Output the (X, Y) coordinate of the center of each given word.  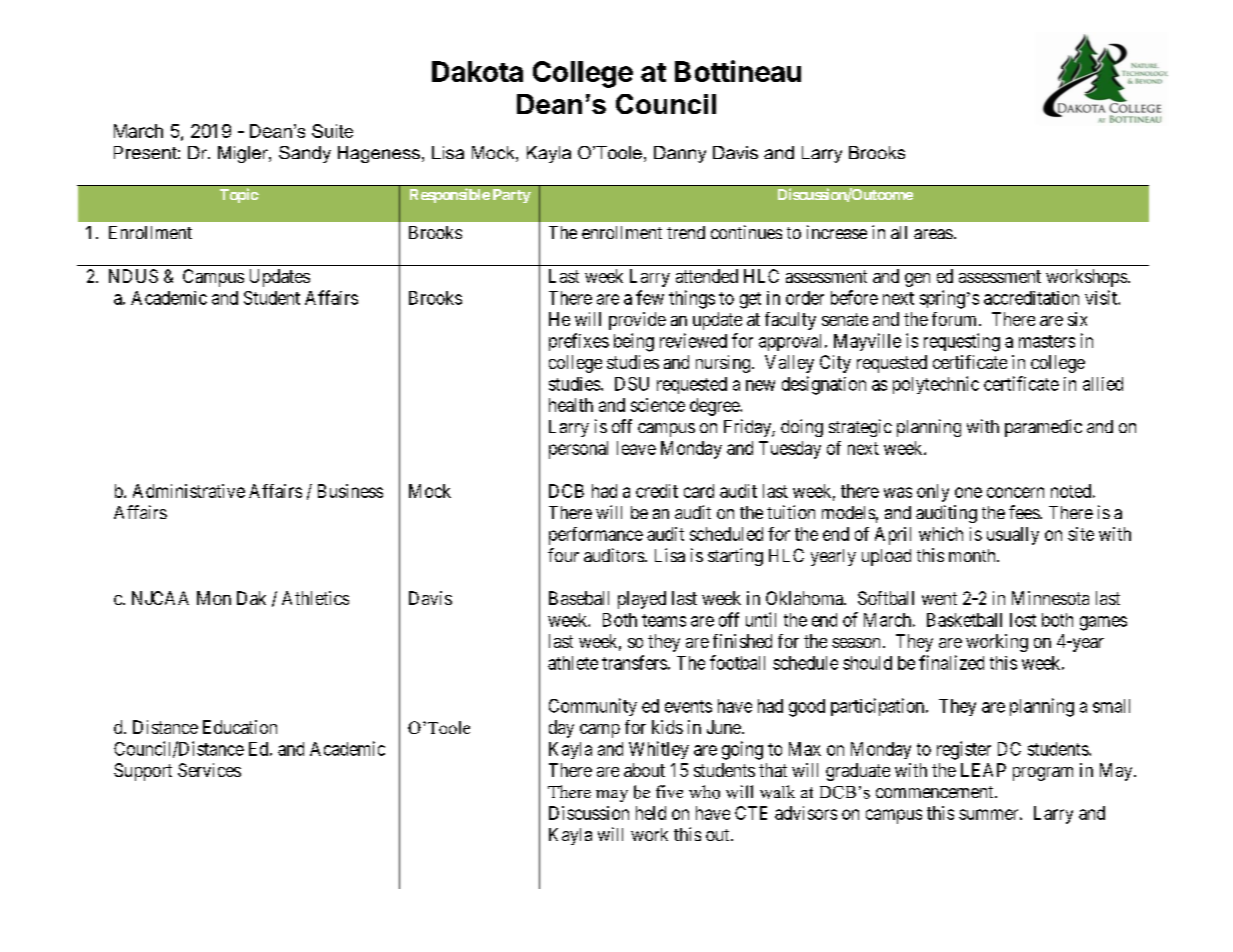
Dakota (477, 71)
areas (933, 234)
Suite (332, 131)
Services (209, 770)
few (650, 297)
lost (1023, 620)
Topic (239, 195)
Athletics (315, 598)
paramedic (1043, 428)
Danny (680, 154)
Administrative (189, 491)
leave (636, 448)
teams (664, 620)
